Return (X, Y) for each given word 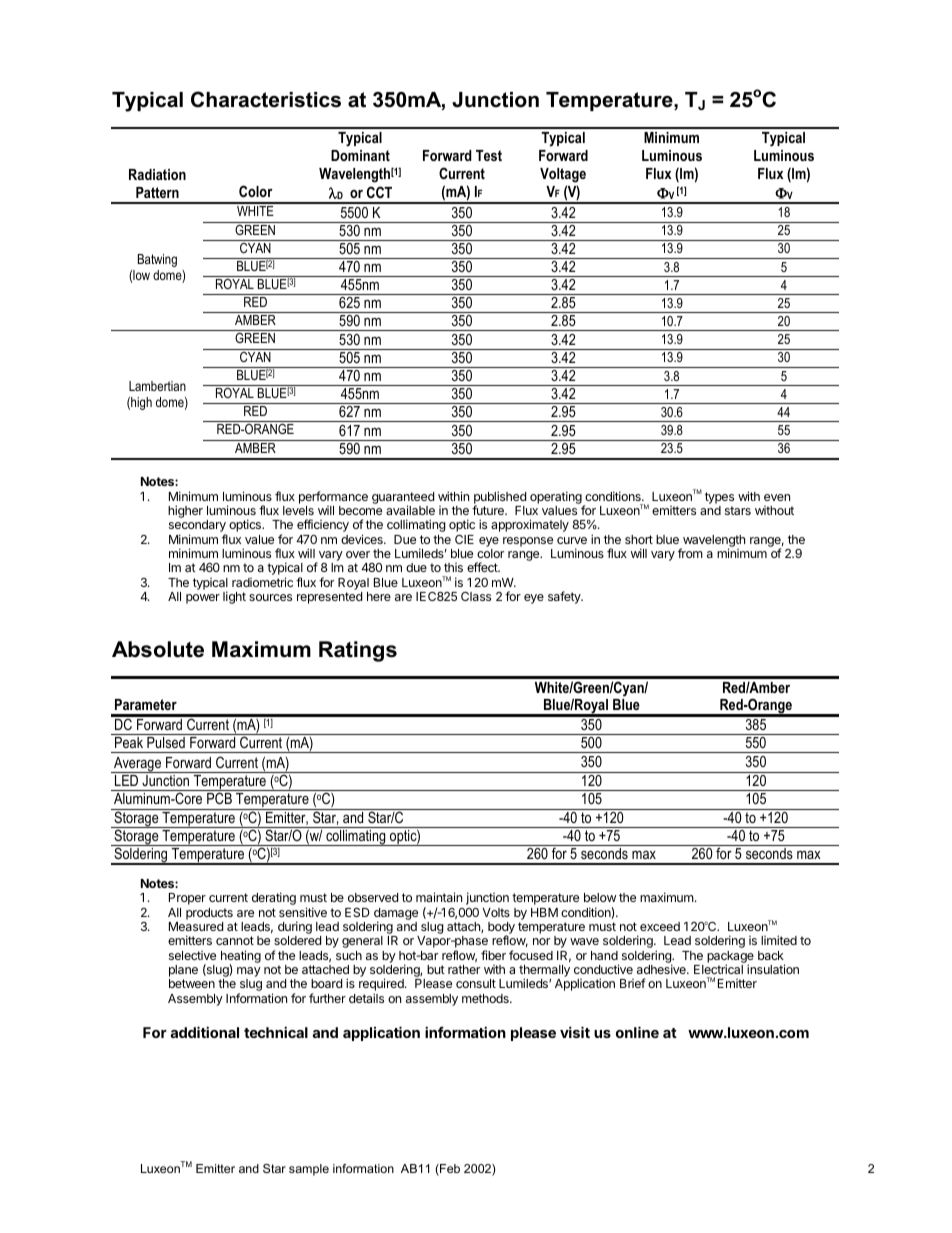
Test (489, 155)
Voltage (563, 175)
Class (476, 596)
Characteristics (266, 99)
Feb (449, 1170)
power (203, 599)
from (690, 553)
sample (309, 1170)
